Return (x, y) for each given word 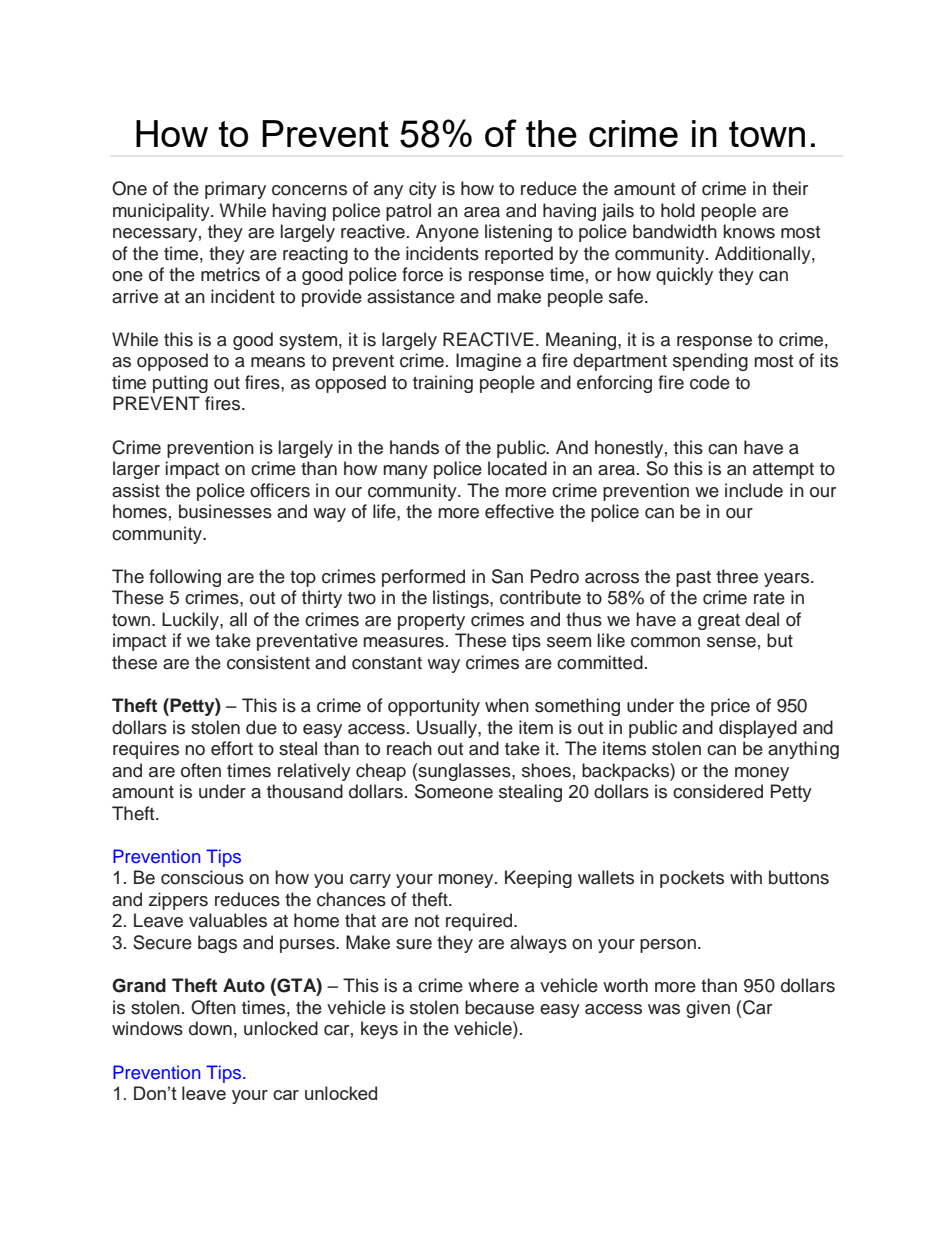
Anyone (447, 233)
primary (235, 190)
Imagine (488, 362)
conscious (202, 877)
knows (749, 231)
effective (519, 511)
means (278, 362)
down (210, 1028)
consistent (268, 662)
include (754, 490)
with (746, 877)
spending (710, 362)
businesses (225, 511)
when (507, 705)
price (730, 707)
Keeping (538, 879)
